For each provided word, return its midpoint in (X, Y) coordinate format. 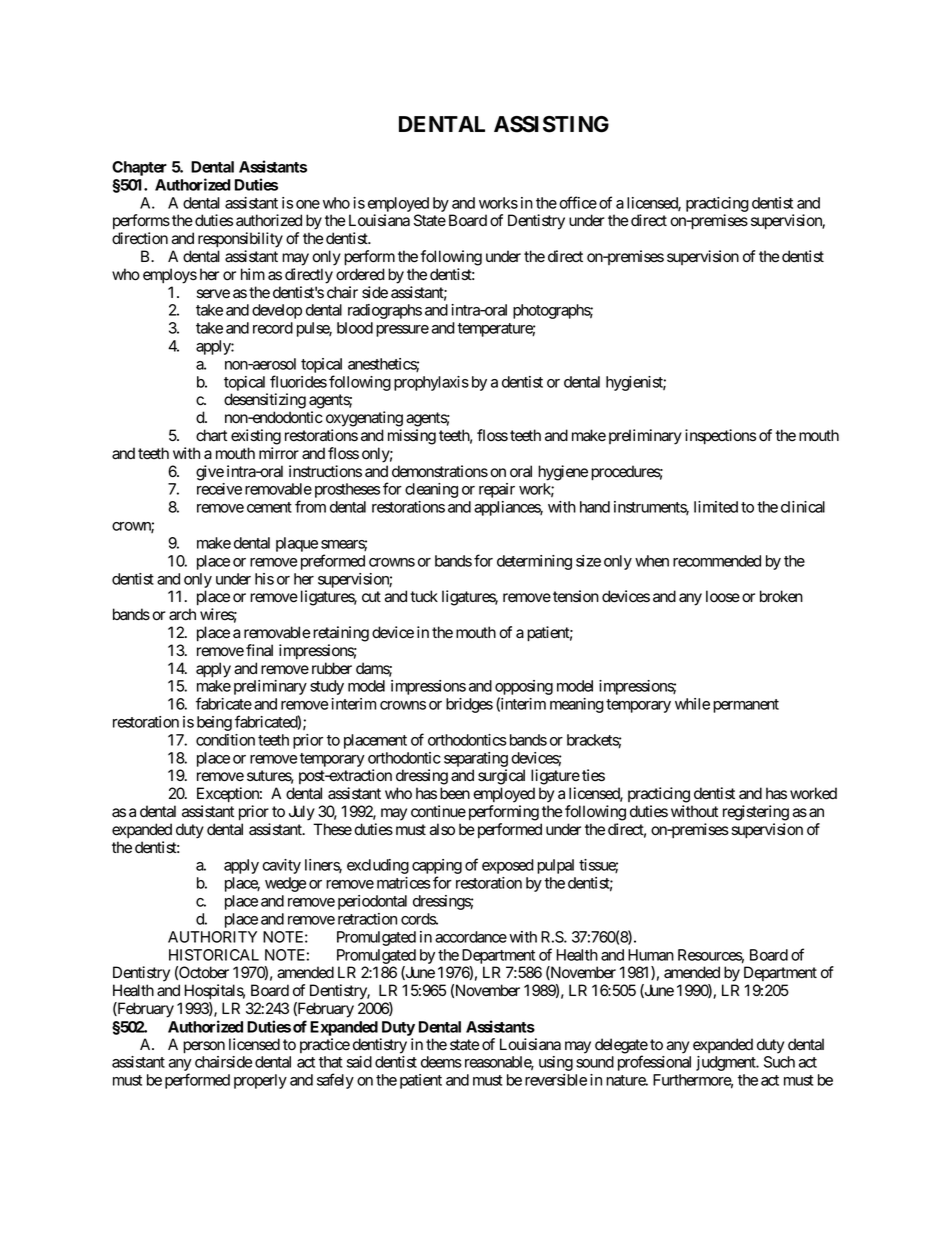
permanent (746, 706)
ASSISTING (551, 124)
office (578, 202)
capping (437, 868)
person (204, 1047)
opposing (524, 689)
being (214, 723)
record (273, 328)
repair (497, 490)
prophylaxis (431, 383)
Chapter (139, 168)
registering (756, 813)
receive (219, 489)
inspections (720, 437)
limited (716, 507)
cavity (281, 866)
